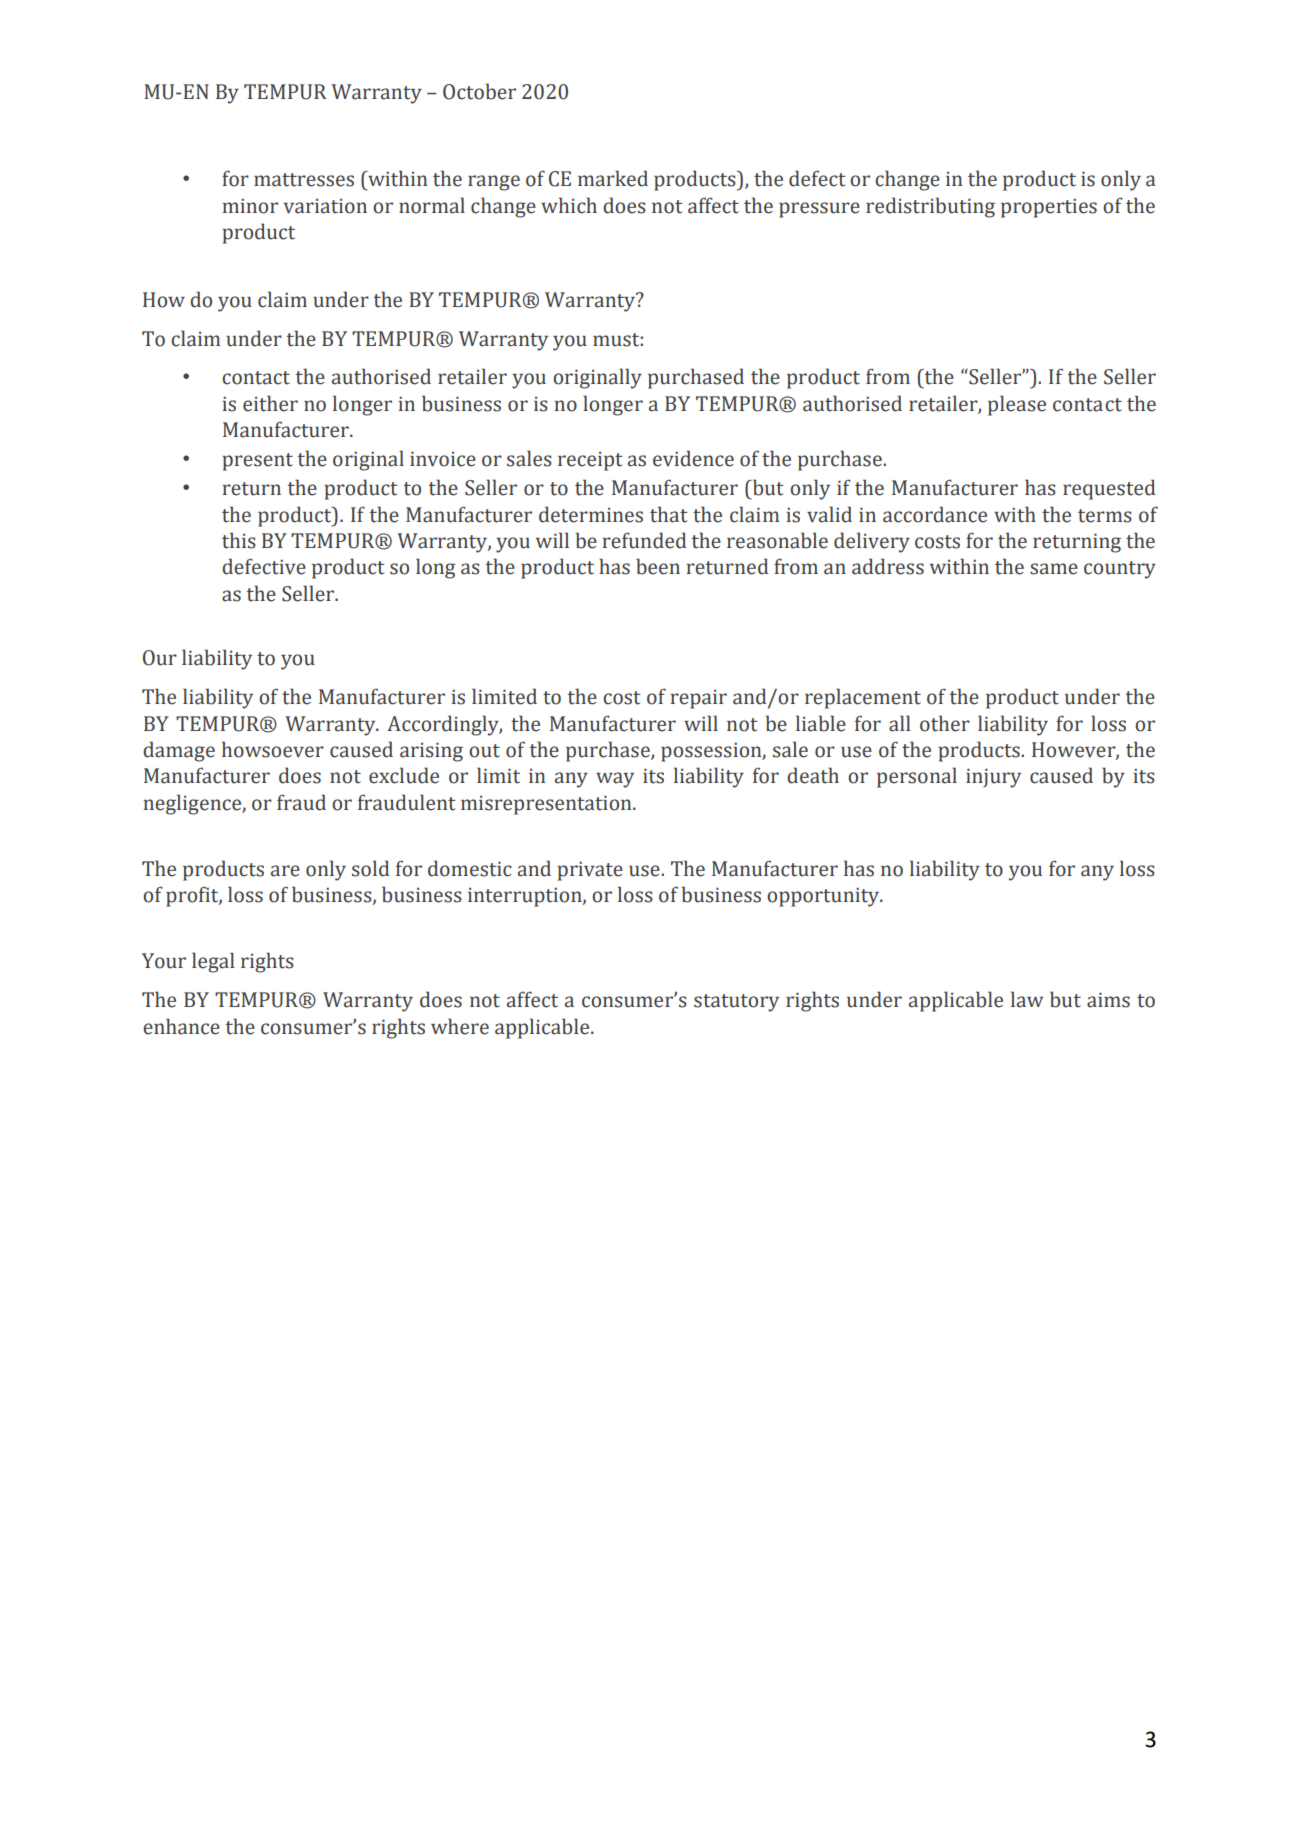 Image resolution: width=1297 pixels, height=1834 pixels. Describe the element at coordinates (693, 458) in the image. I see `evidence` at that location.
